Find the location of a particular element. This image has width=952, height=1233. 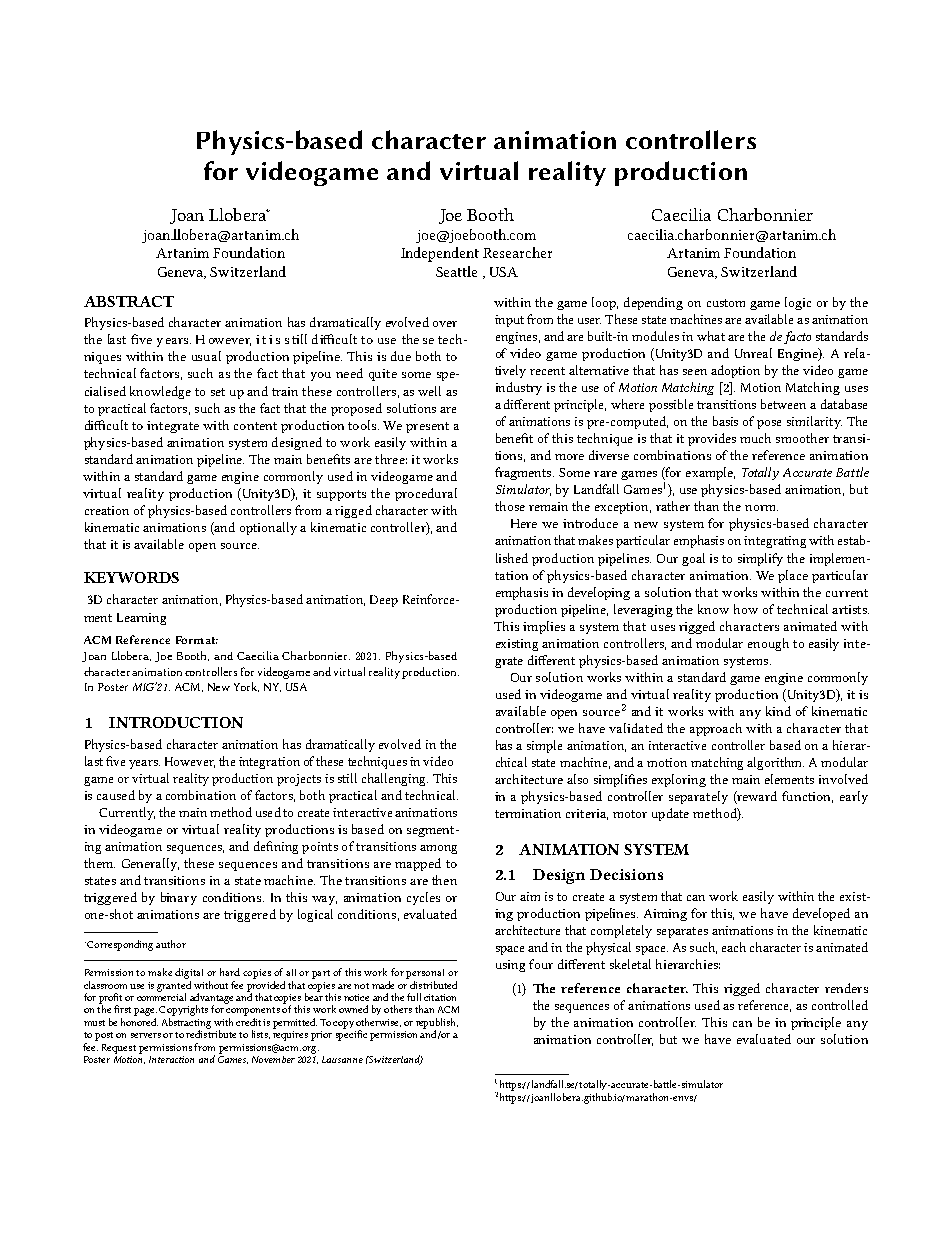

algorithm is located at coordinates (775, 763).
